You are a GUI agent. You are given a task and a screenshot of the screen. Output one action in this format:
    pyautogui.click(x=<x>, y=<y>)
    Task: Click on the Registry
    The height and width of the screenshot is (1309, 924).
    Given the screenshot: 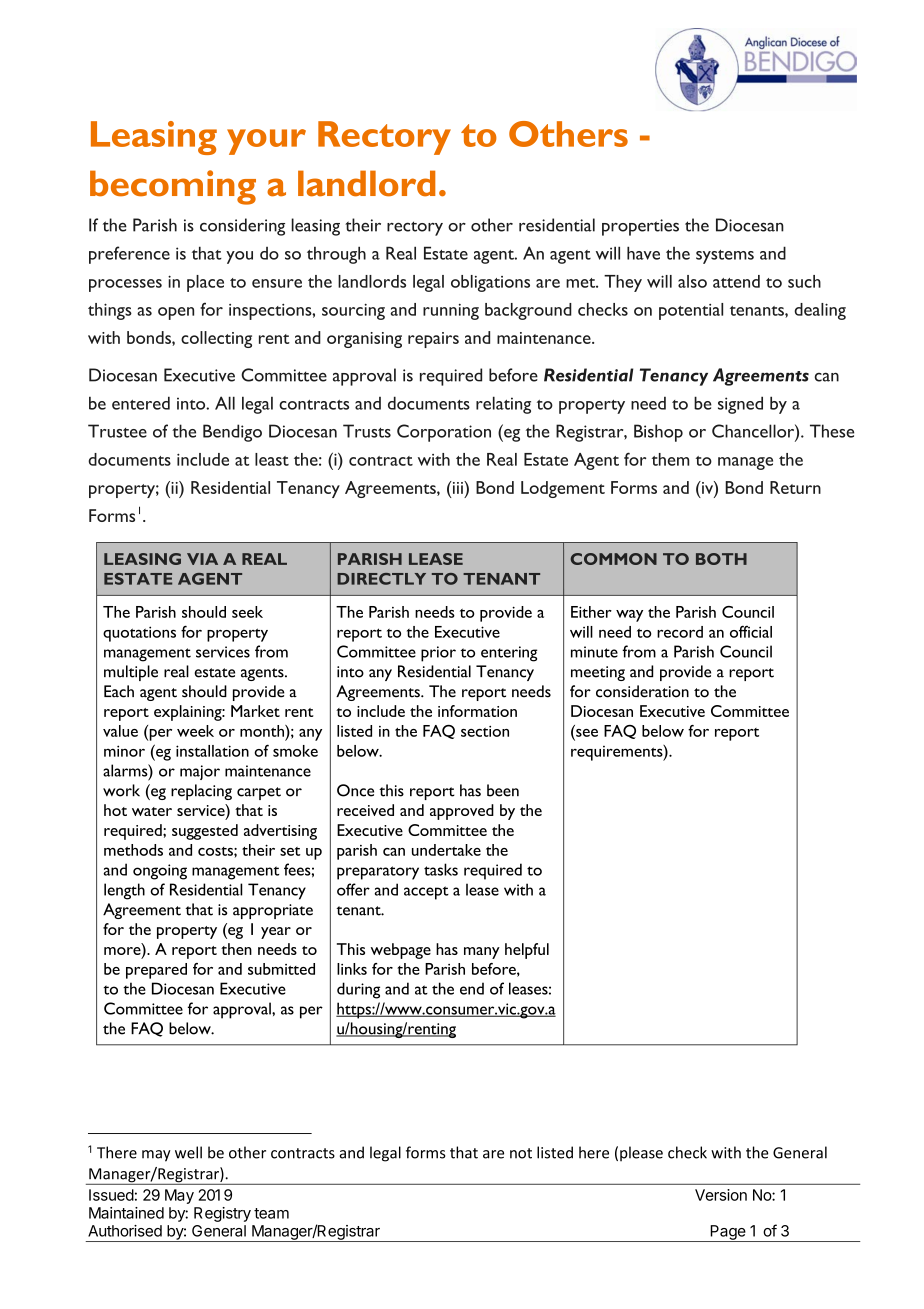 What is the action you would take?
    pyautogui.click(x=222, y=1214)
